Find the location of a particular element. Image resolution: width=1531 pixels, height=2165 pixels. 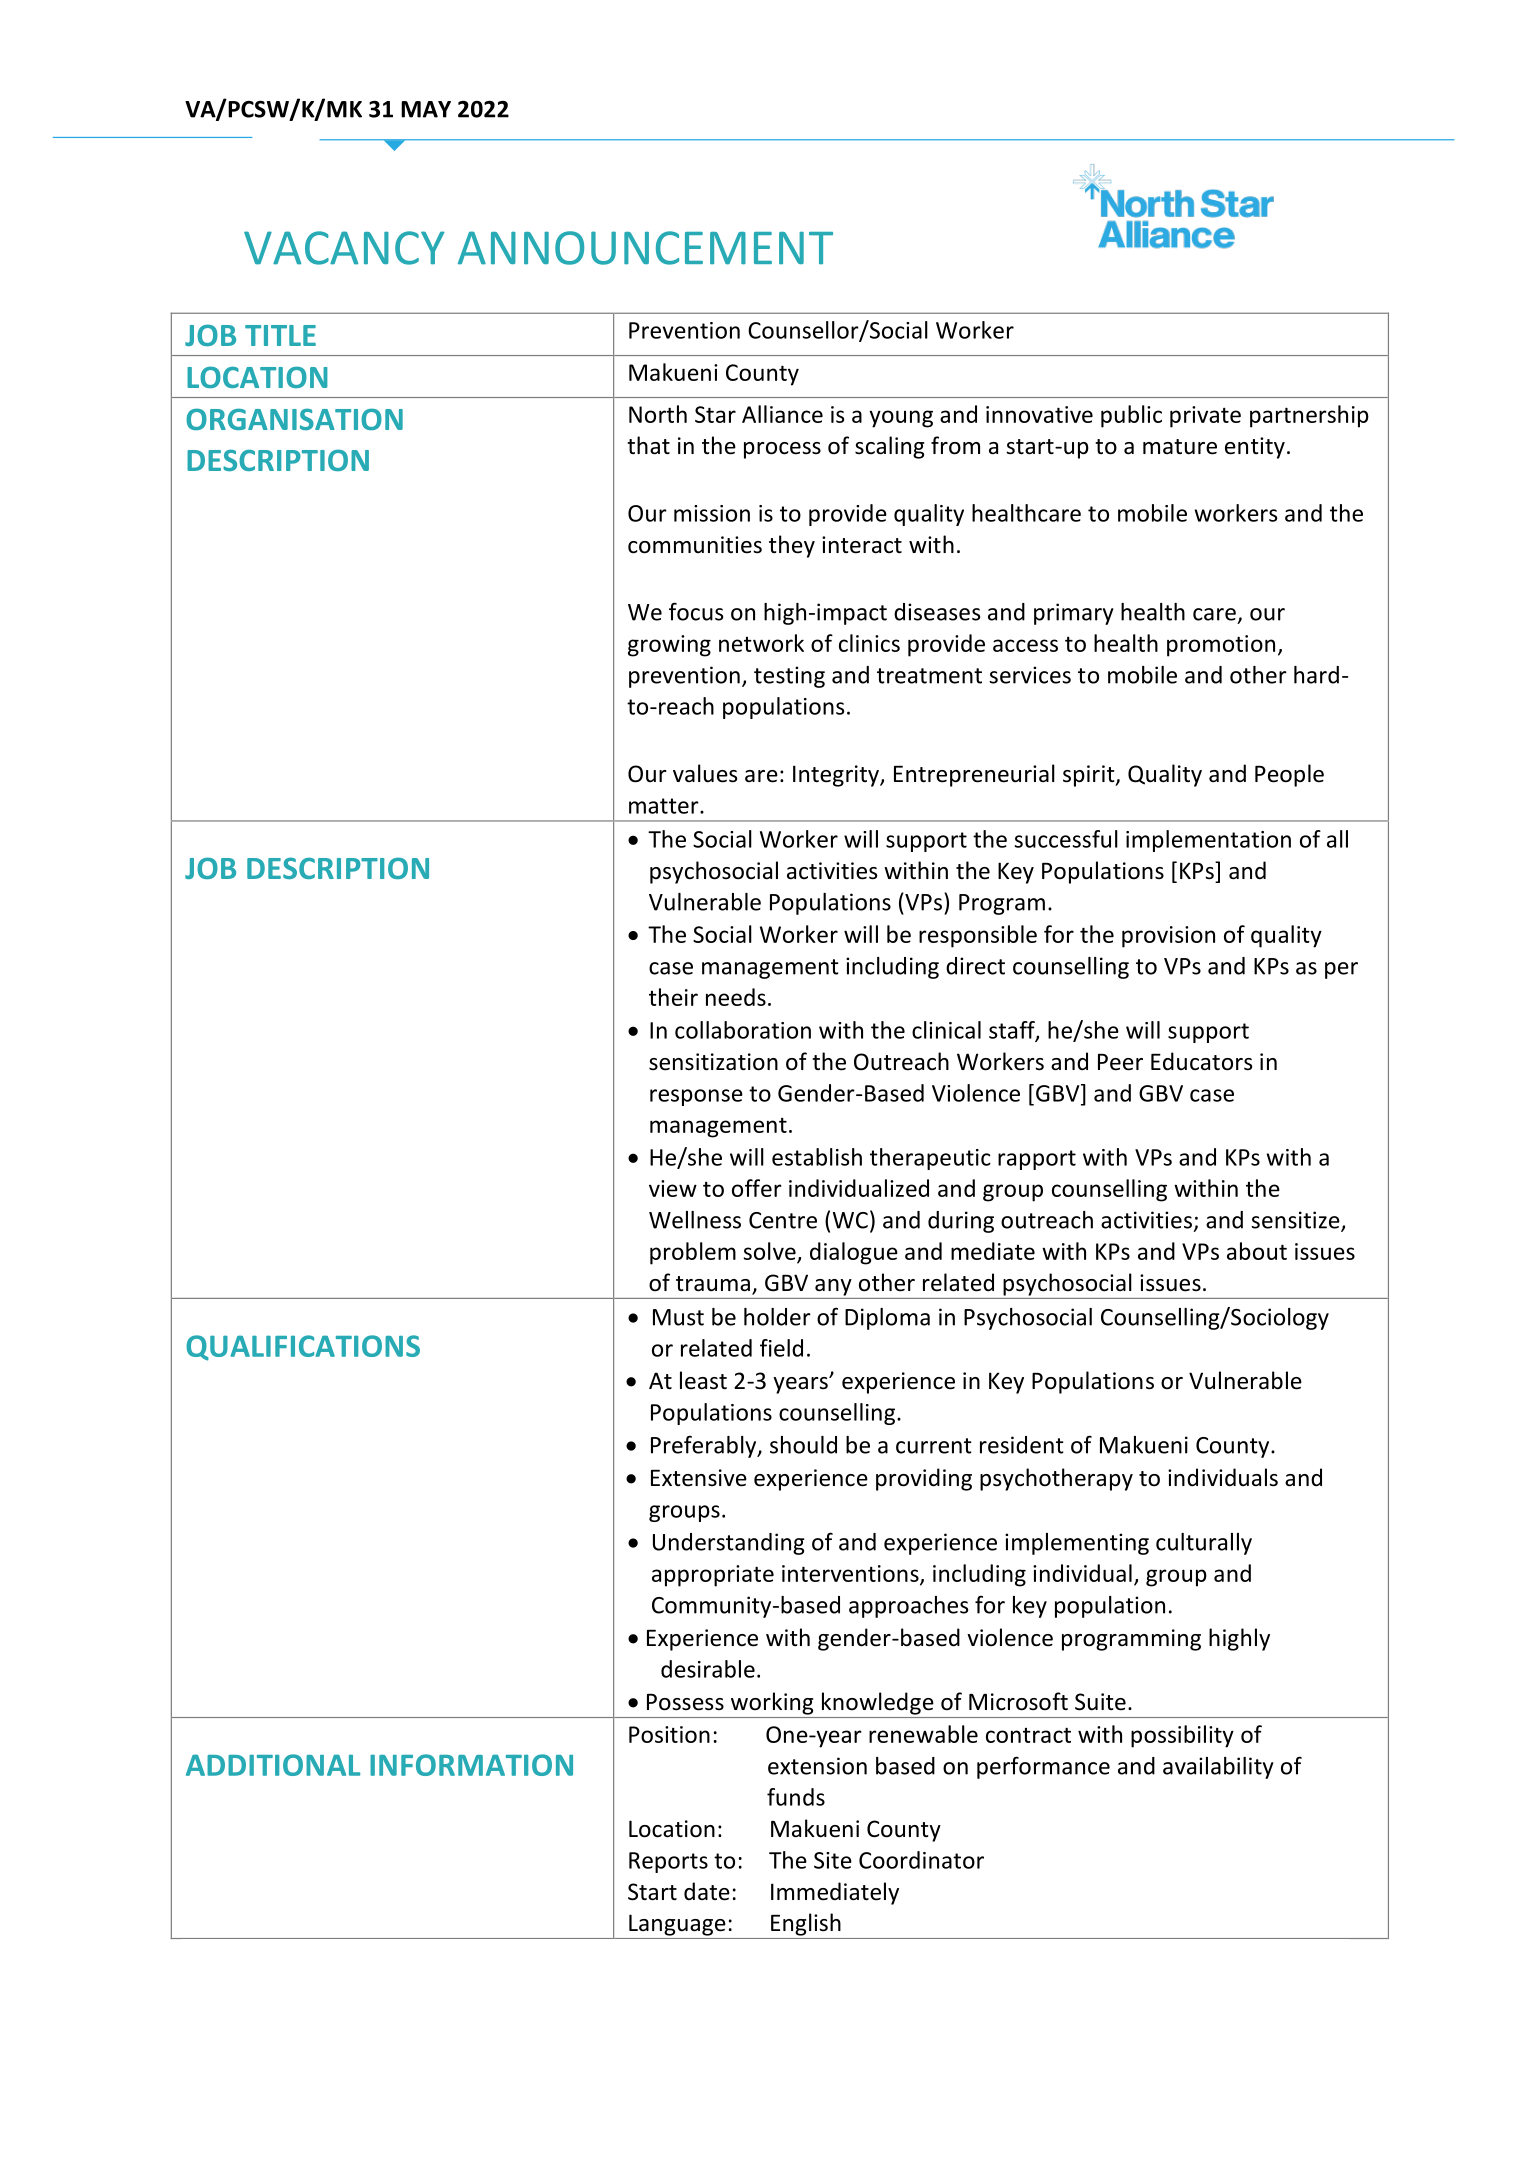

ANNOUNCEMENT is located at coordinates (645, 248).
